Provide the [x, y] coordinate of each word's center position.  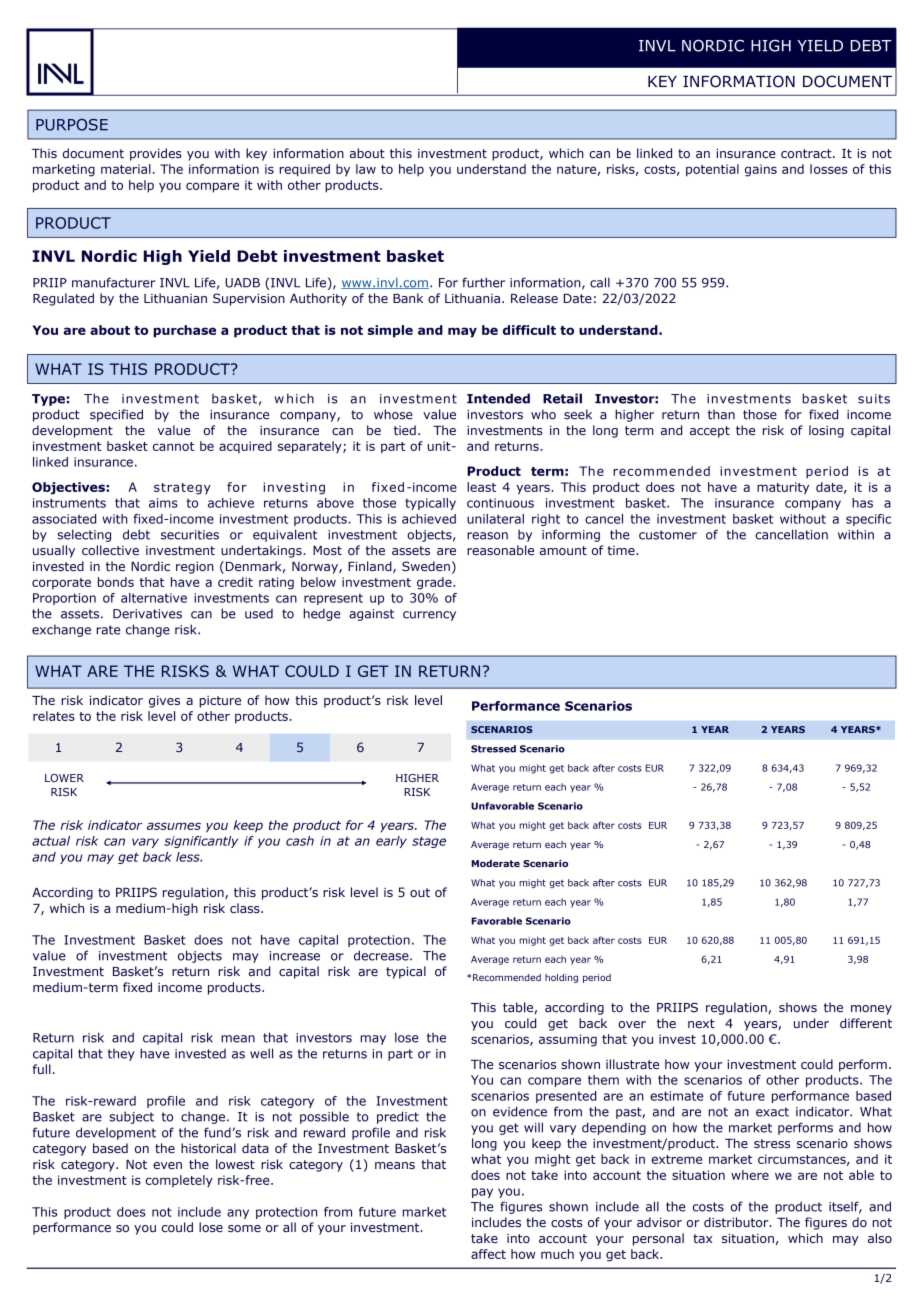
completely [179, 1181]
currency [429, 616]
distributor [737, 1222]
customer [668, 535]
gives [164, 702]
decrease [382, 955]
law [366, 169]
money [871, 1010]
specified [116, 415]
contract [807, 153]
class [246, 908]
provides [156, 154]
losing [826, 431]
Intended [498, 398]
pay [482, 1193]
